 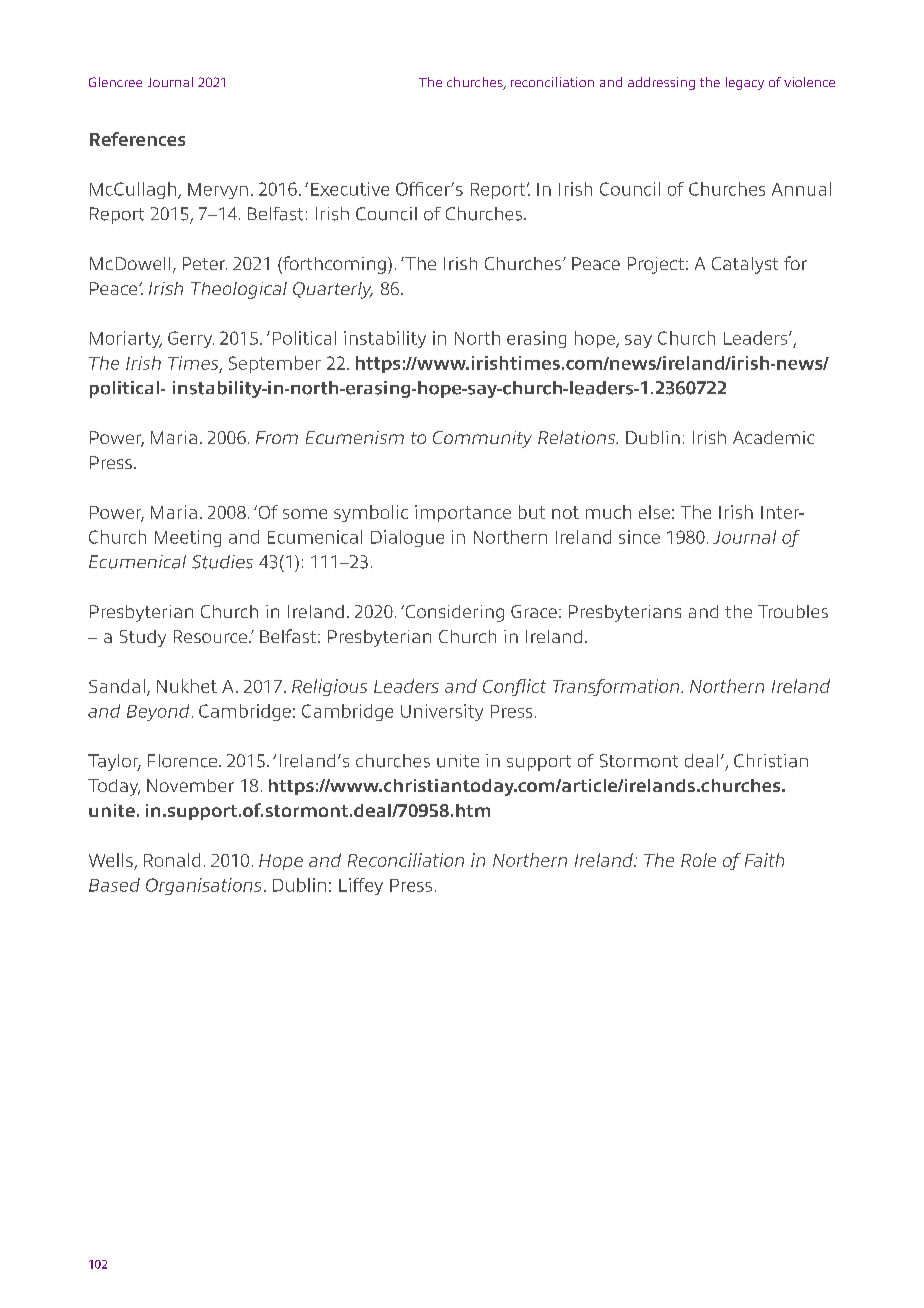 I want to click on Academic, so click(x=773, y=437).
